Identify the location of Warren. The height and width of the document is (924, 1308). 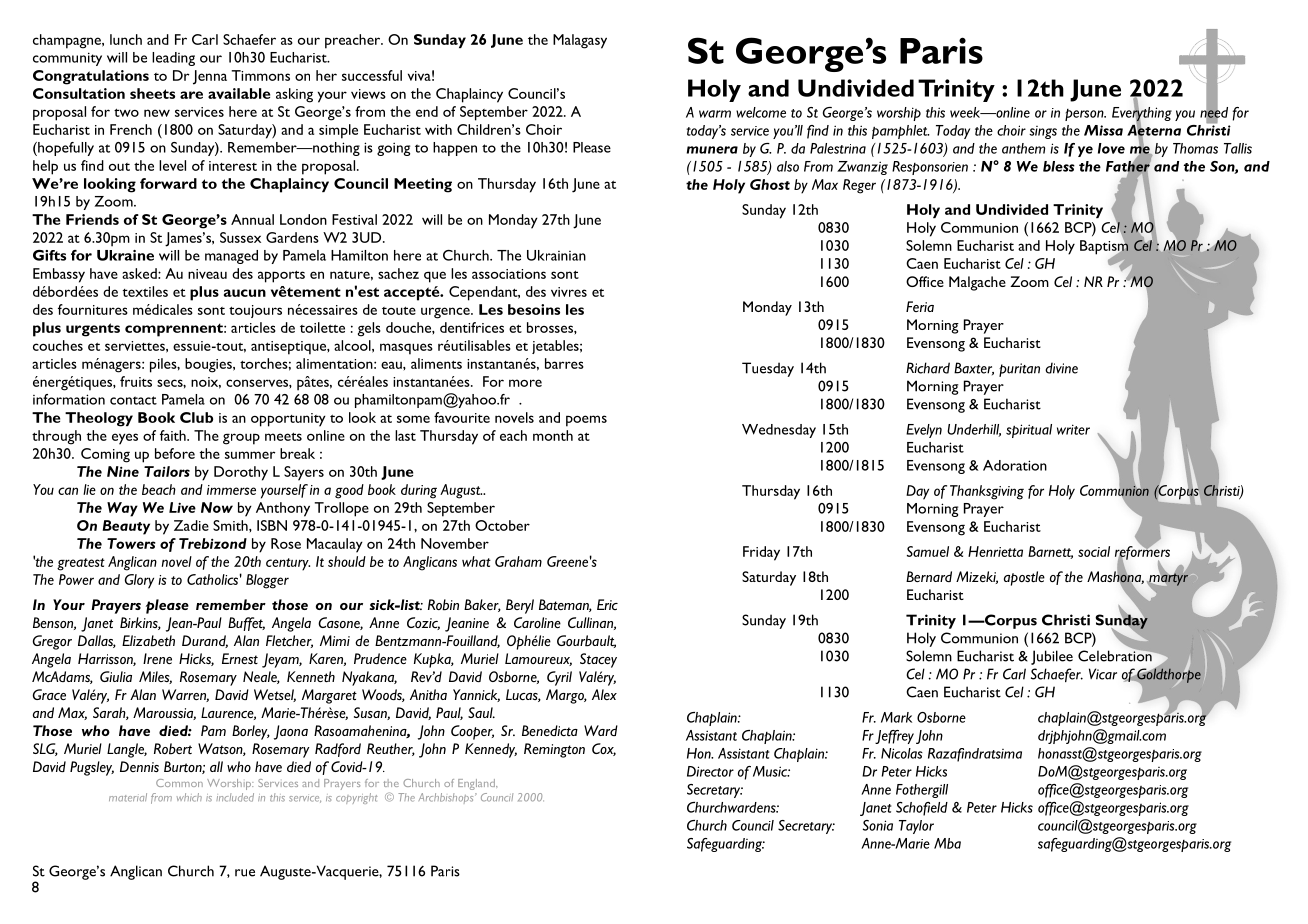
(185, 695).
